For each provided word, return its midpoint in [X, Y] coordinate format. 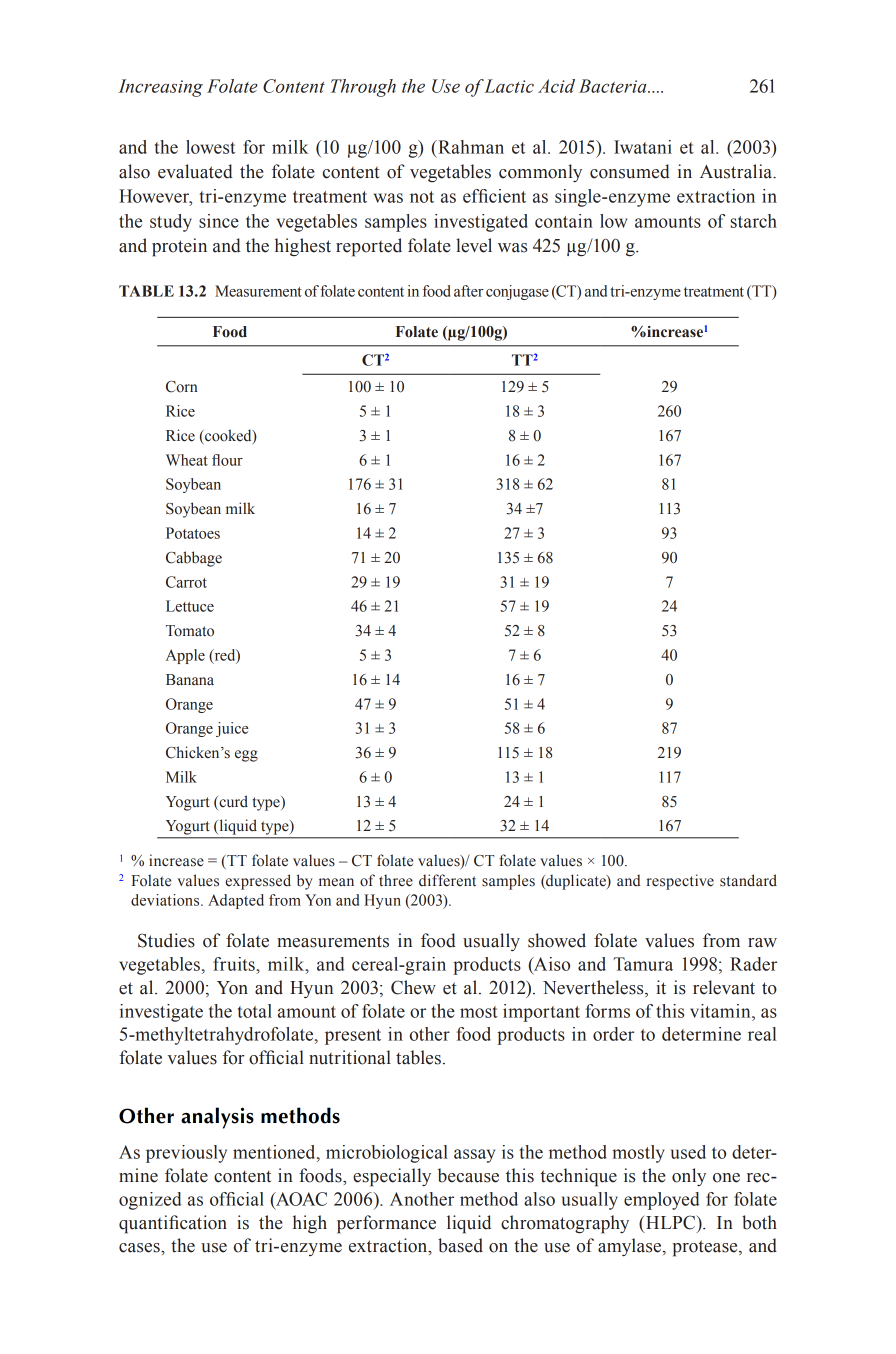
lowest [210, 147]
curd [232, 802]
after [469, 291]
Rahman [470, 147]
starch [754, 221]
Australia [737, 171]
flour [227, 460]
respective [680, 882]
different [447, 880]
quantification [173, 1224]
